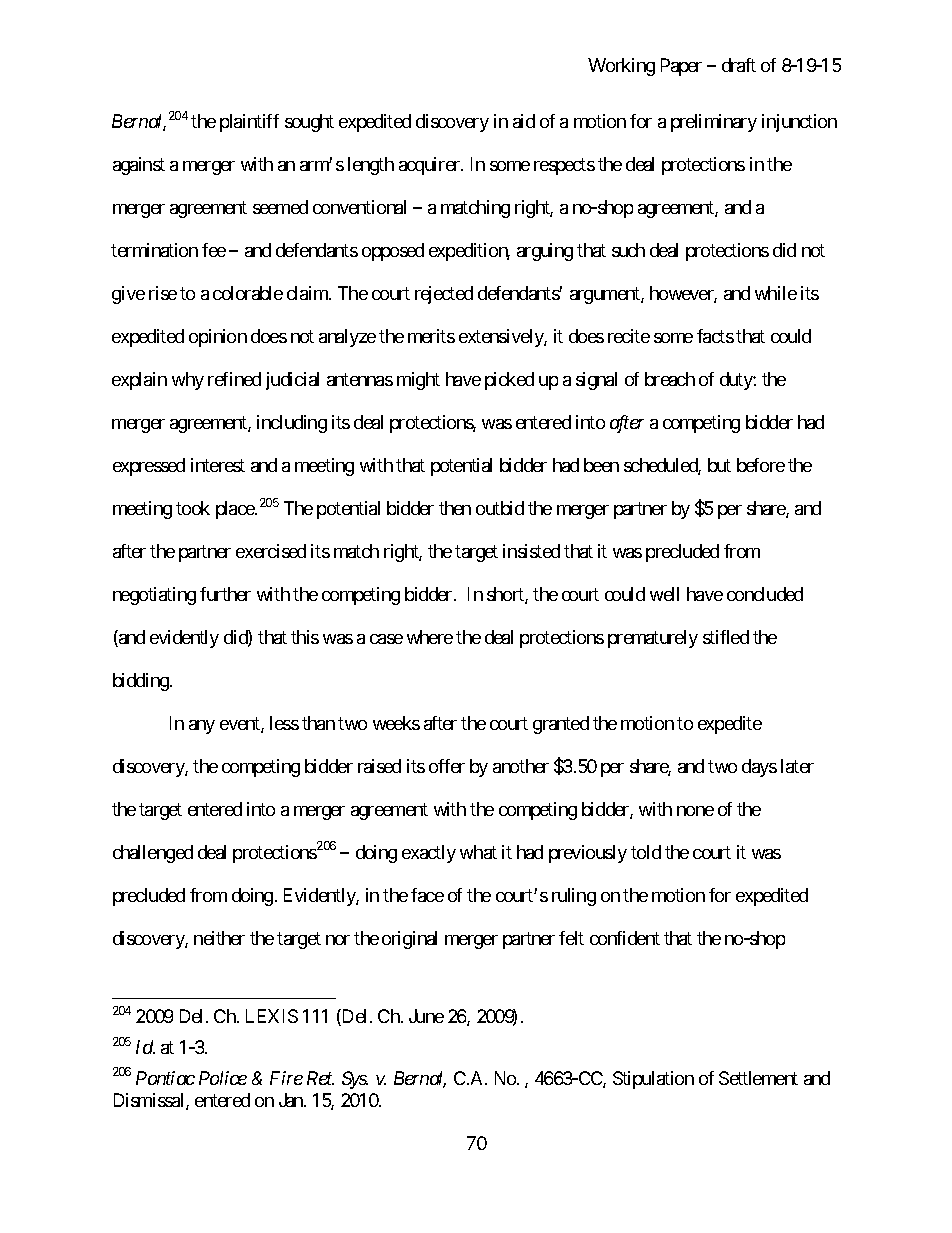 This image has width=952, height=1233. What do you see at coordinates (524, 121) in the image?
I see `aid` at bounding box center [524, 121].
